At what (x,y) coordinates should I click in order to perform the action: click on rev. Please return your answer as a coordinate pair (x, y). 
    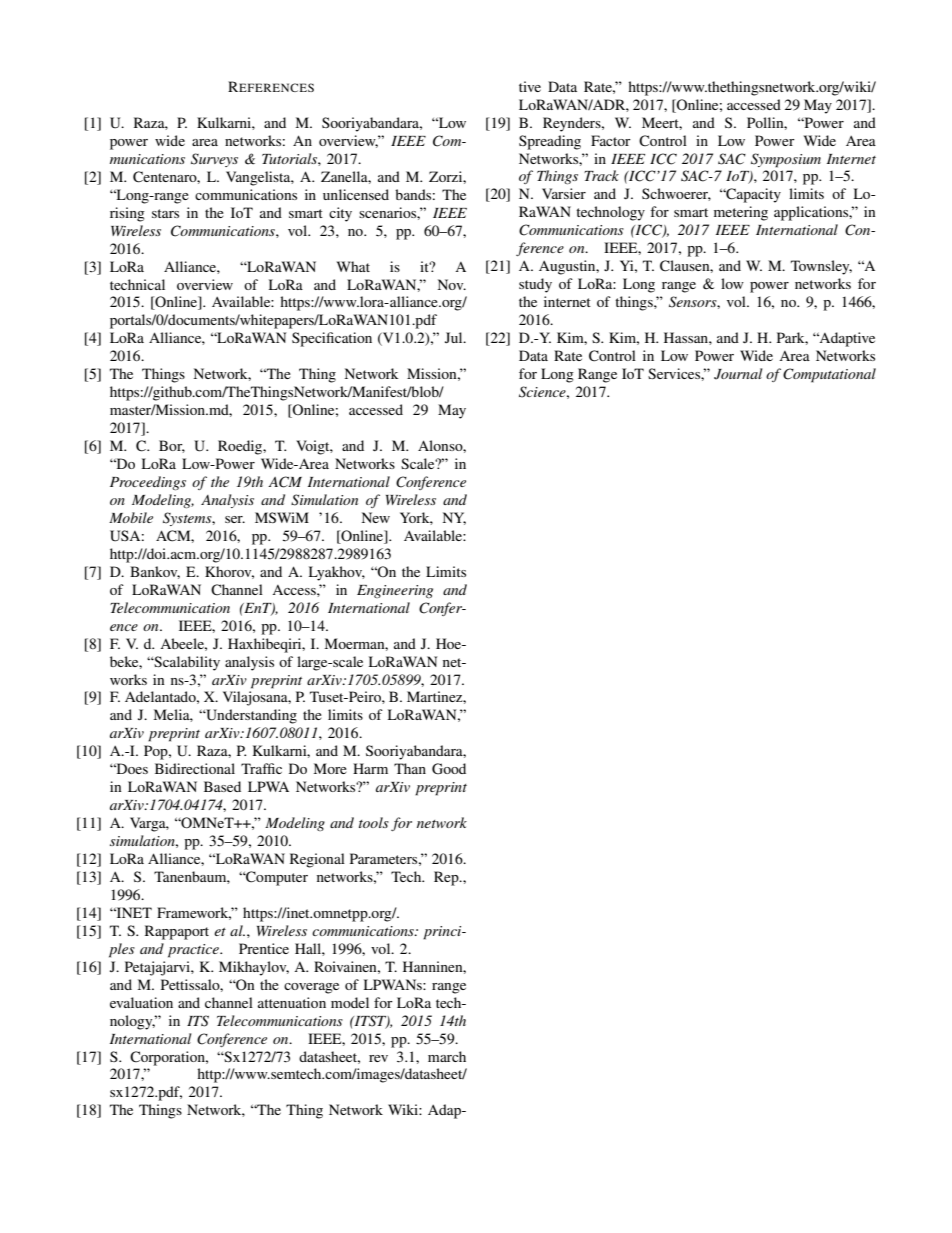
    Looking at the image, I should click on (378, 1058).
